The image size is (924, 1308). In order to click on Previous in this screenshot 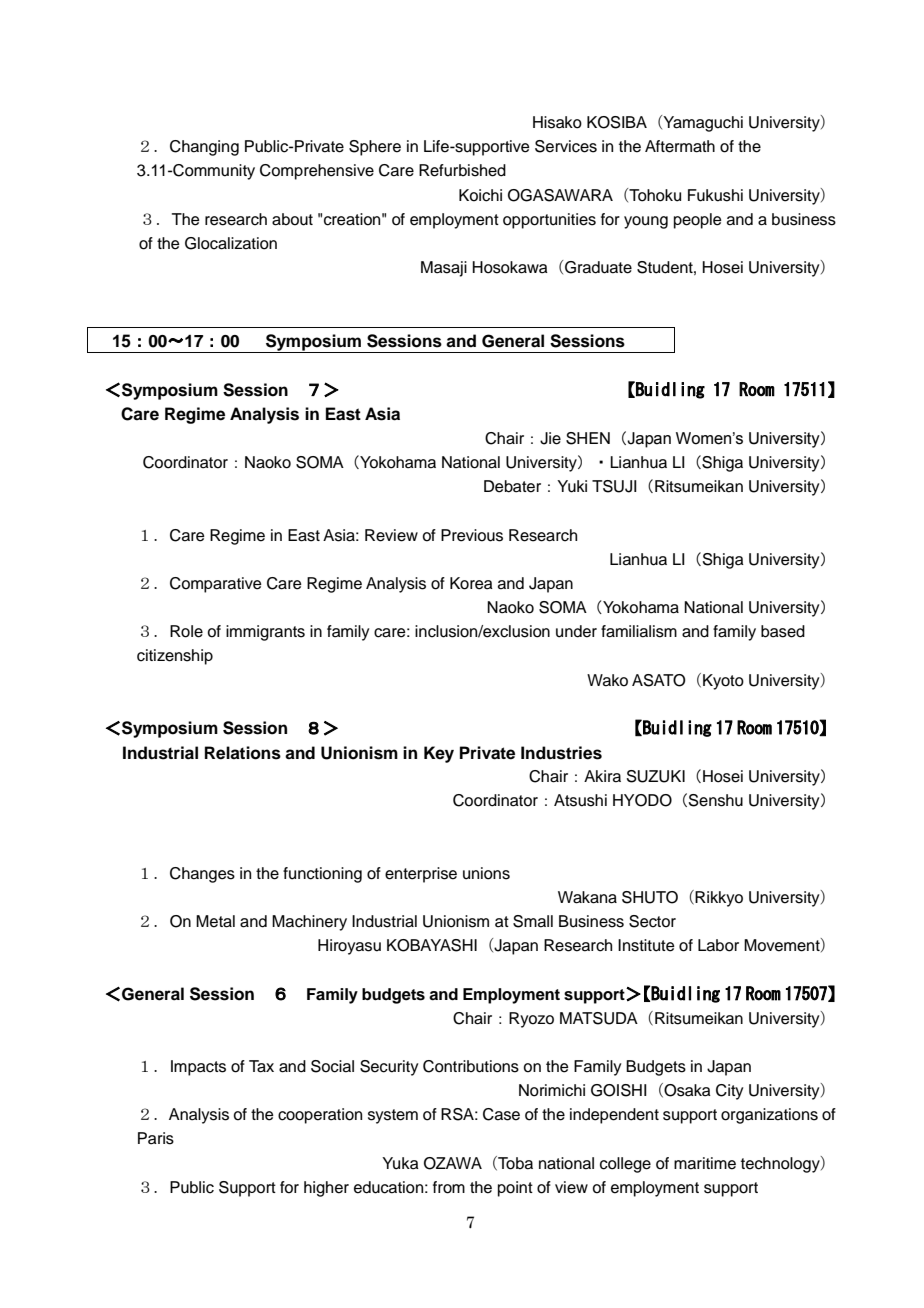, I will do `click(472, 535)`.
